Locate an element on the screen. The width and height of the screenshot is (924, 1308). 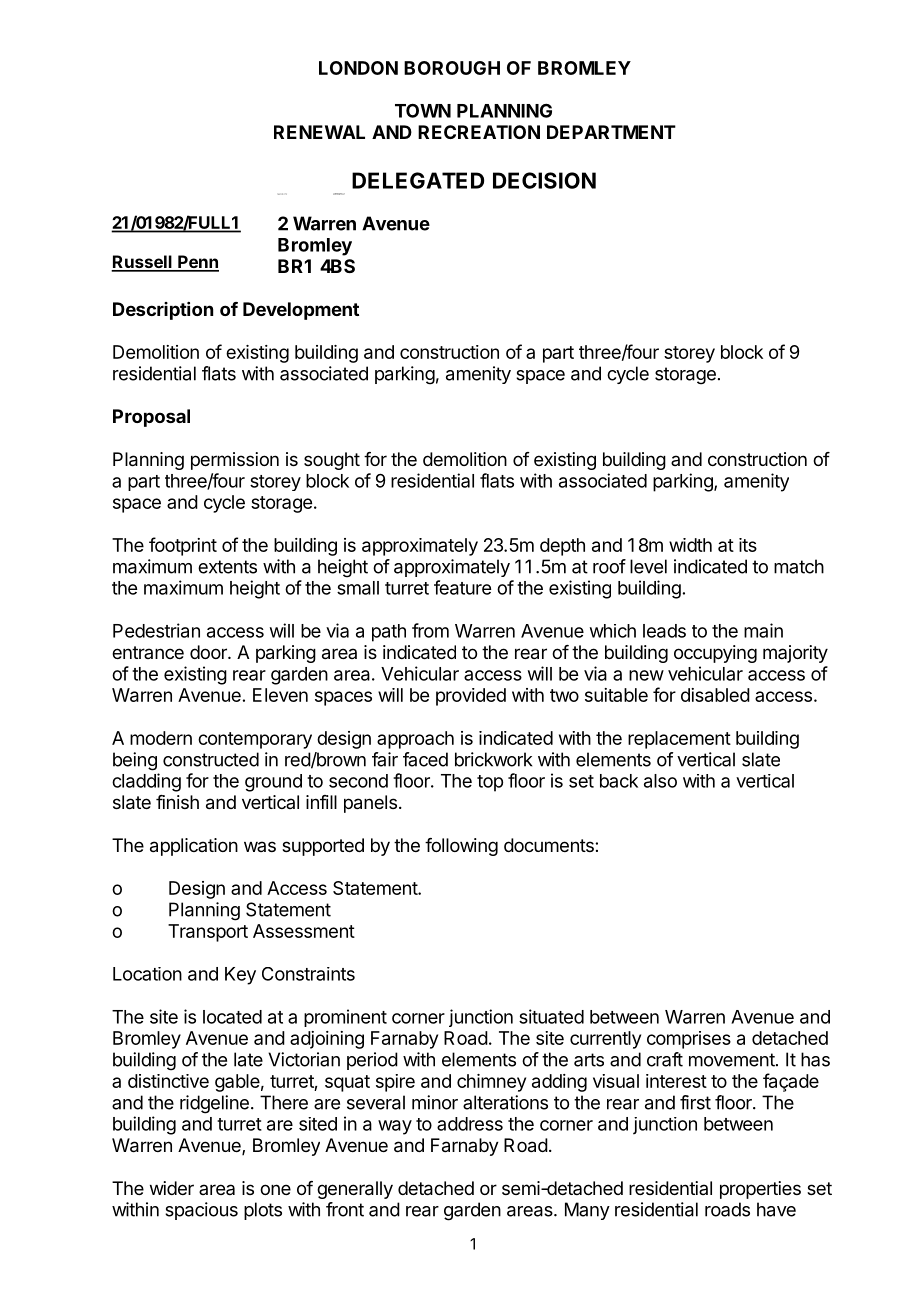
address is located at coordinates (470, 1124).
